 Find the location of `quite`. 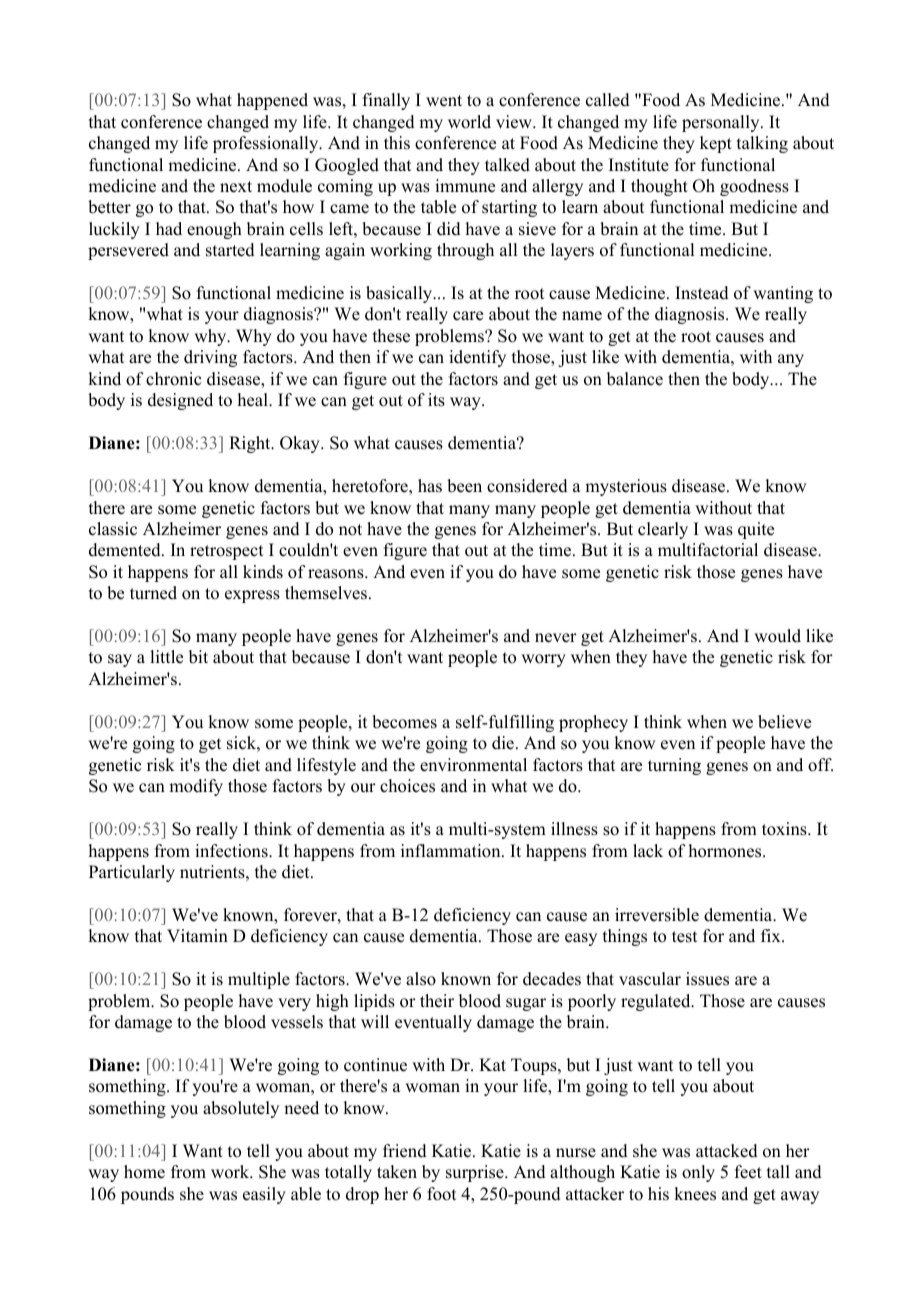

quite is located at coordinates (756, 530).
